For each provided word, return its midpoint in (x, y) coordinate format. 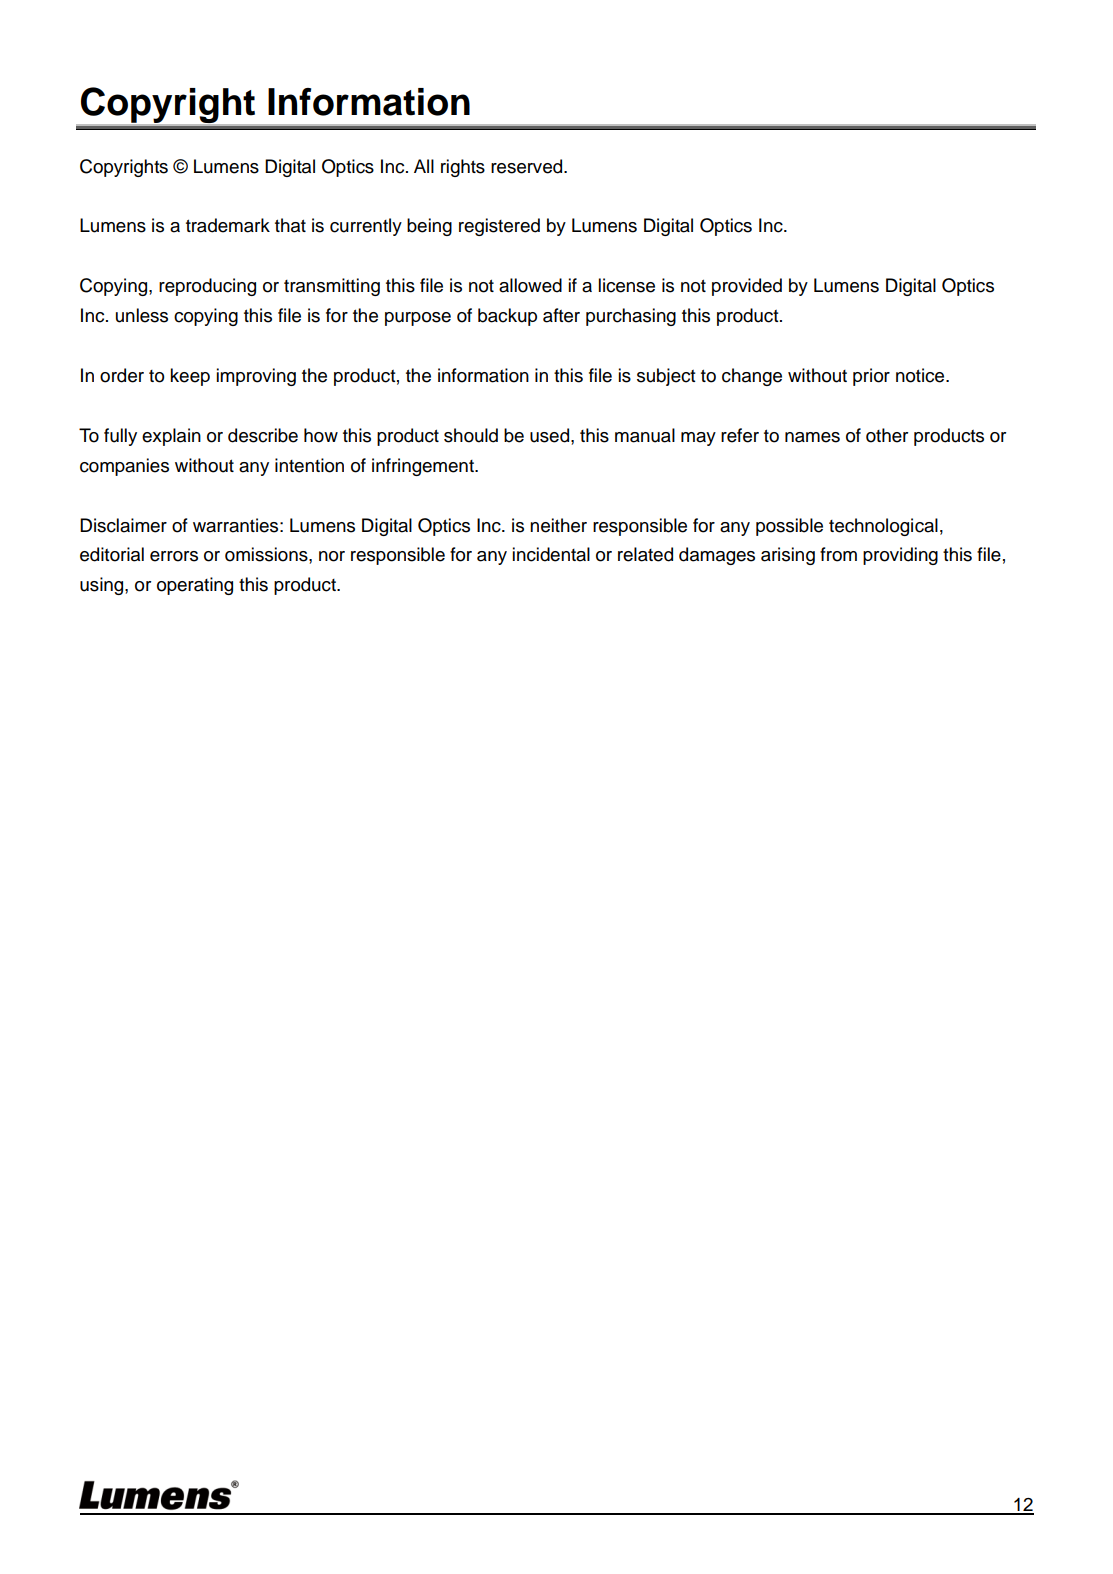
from (838, 554)
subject (666, 377)
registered (499, 227)
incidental (551, 554)
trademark (228, 225)
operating (195, 586)
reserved (528, 166)
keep (190, 377)
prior (871, 377)
